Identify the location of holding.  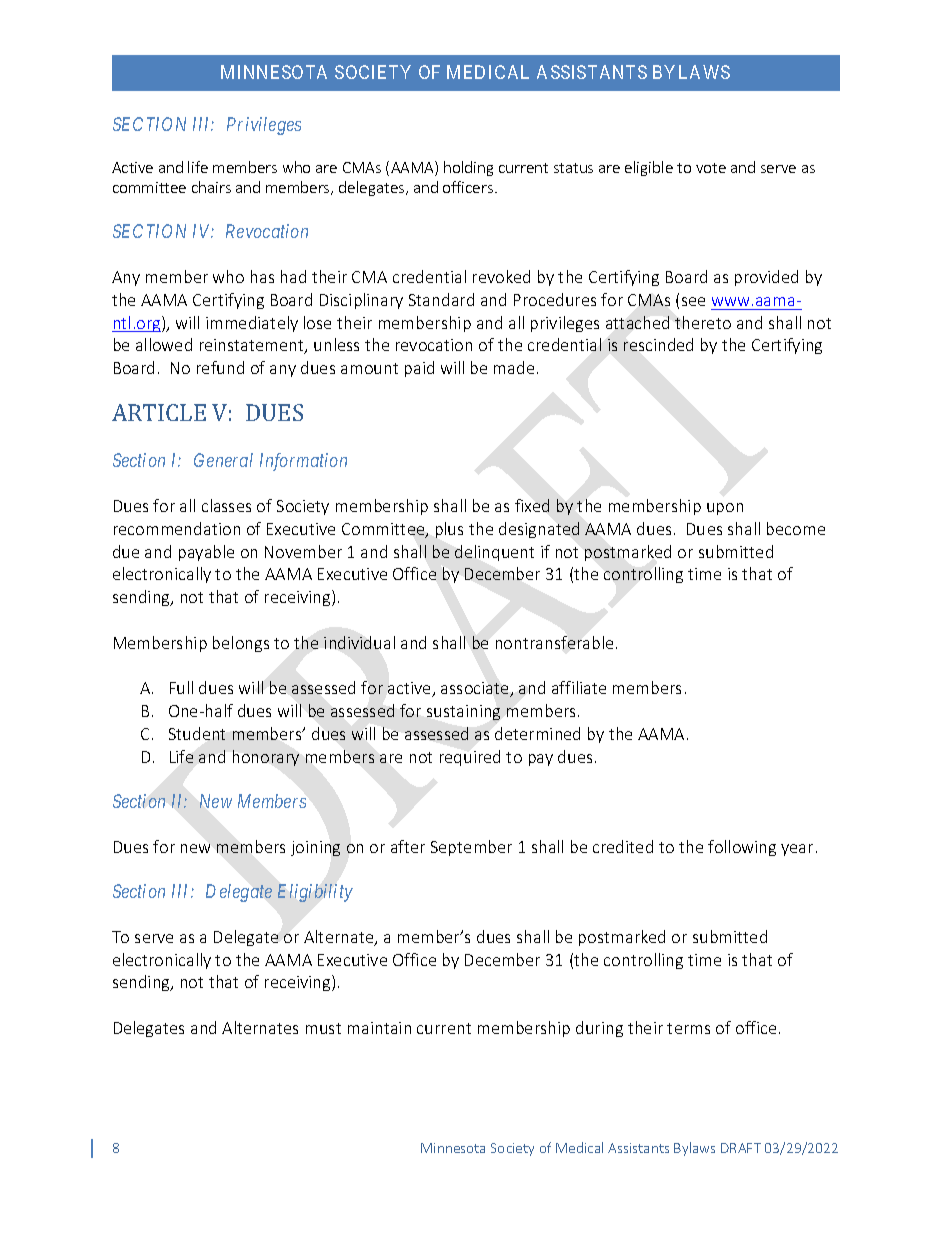
(468, 168).
